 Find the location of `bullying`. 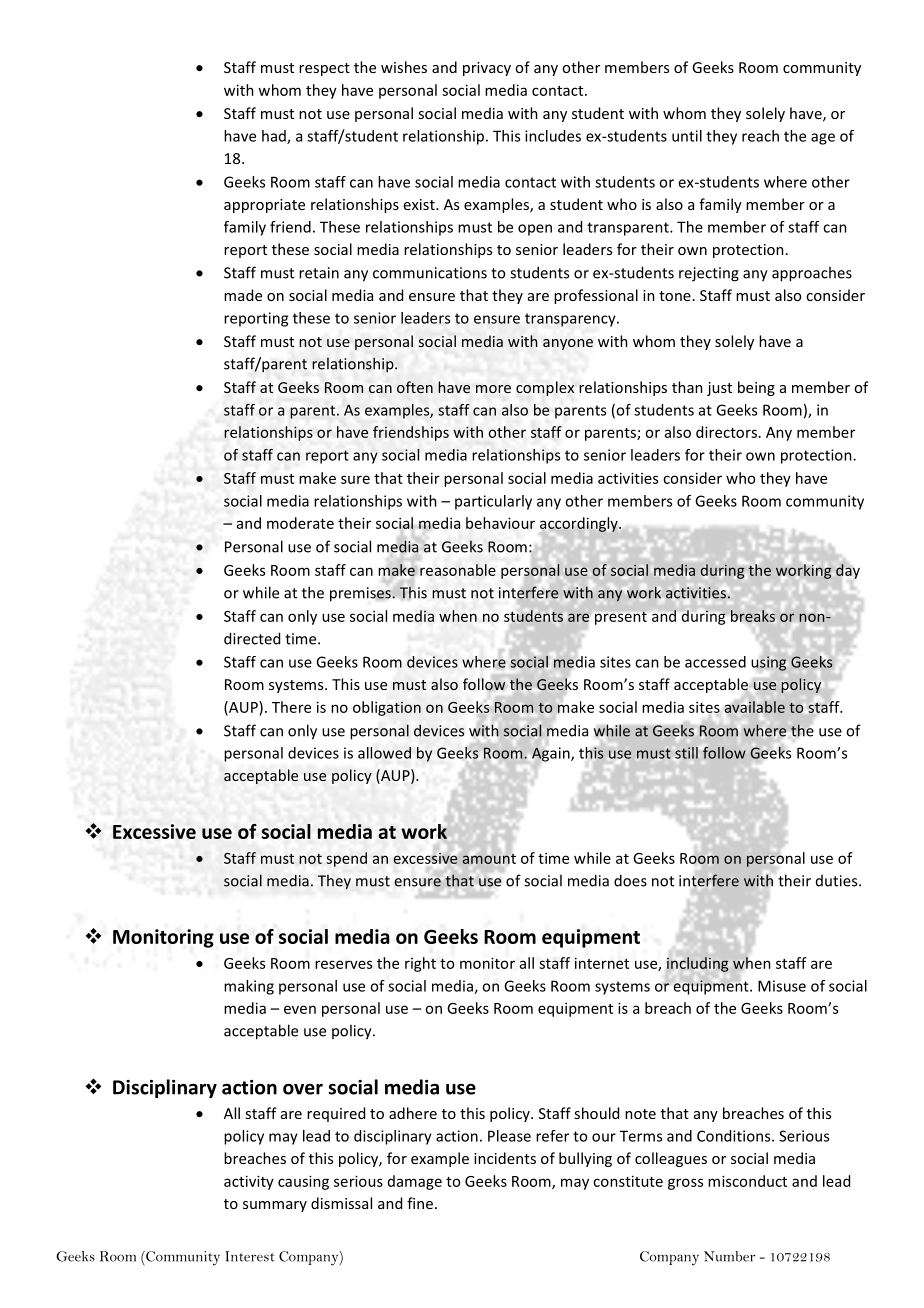

bullying is located at coordinates (585, 1159).
